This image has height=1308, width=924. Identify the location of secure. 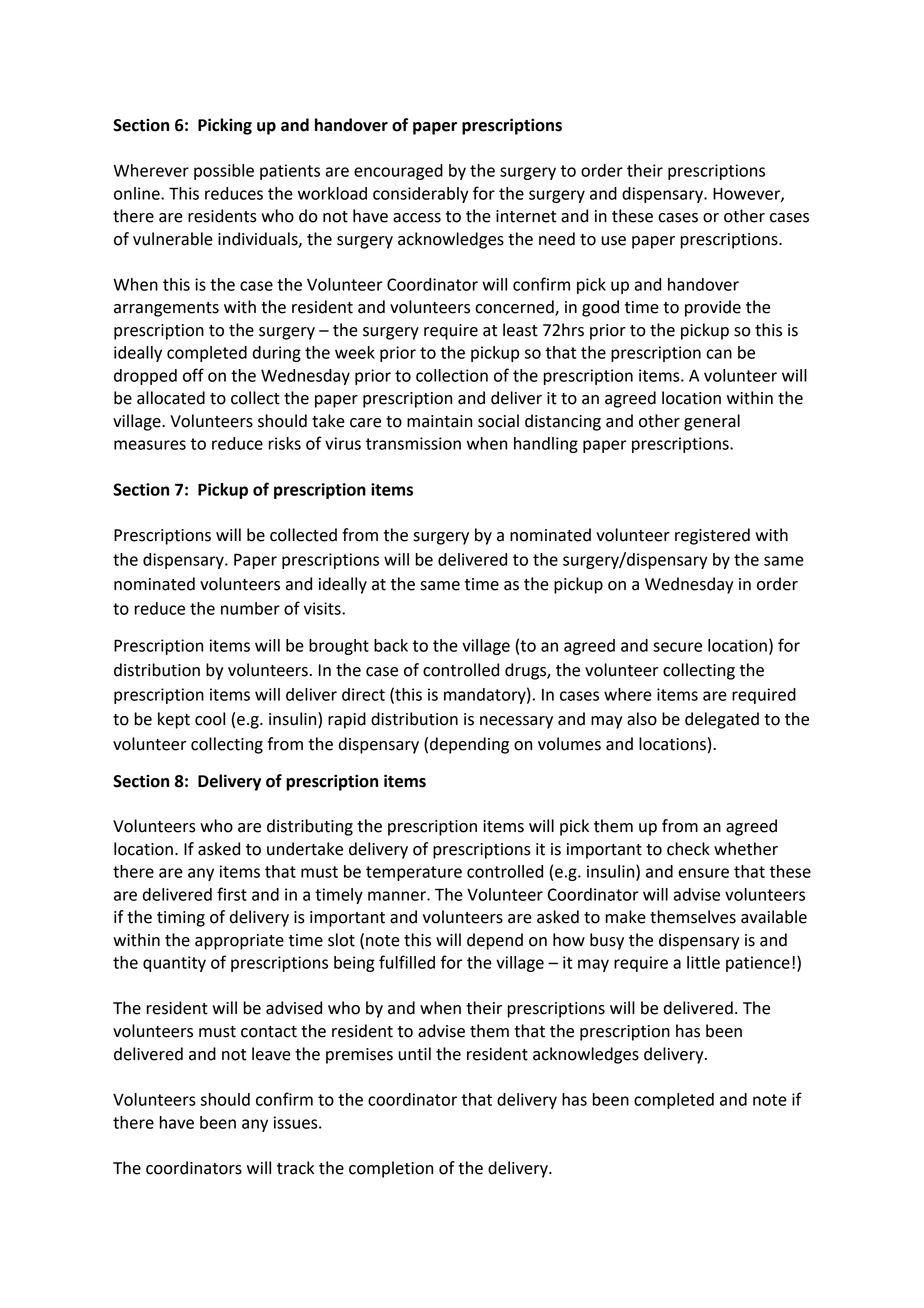
(677, 647).
